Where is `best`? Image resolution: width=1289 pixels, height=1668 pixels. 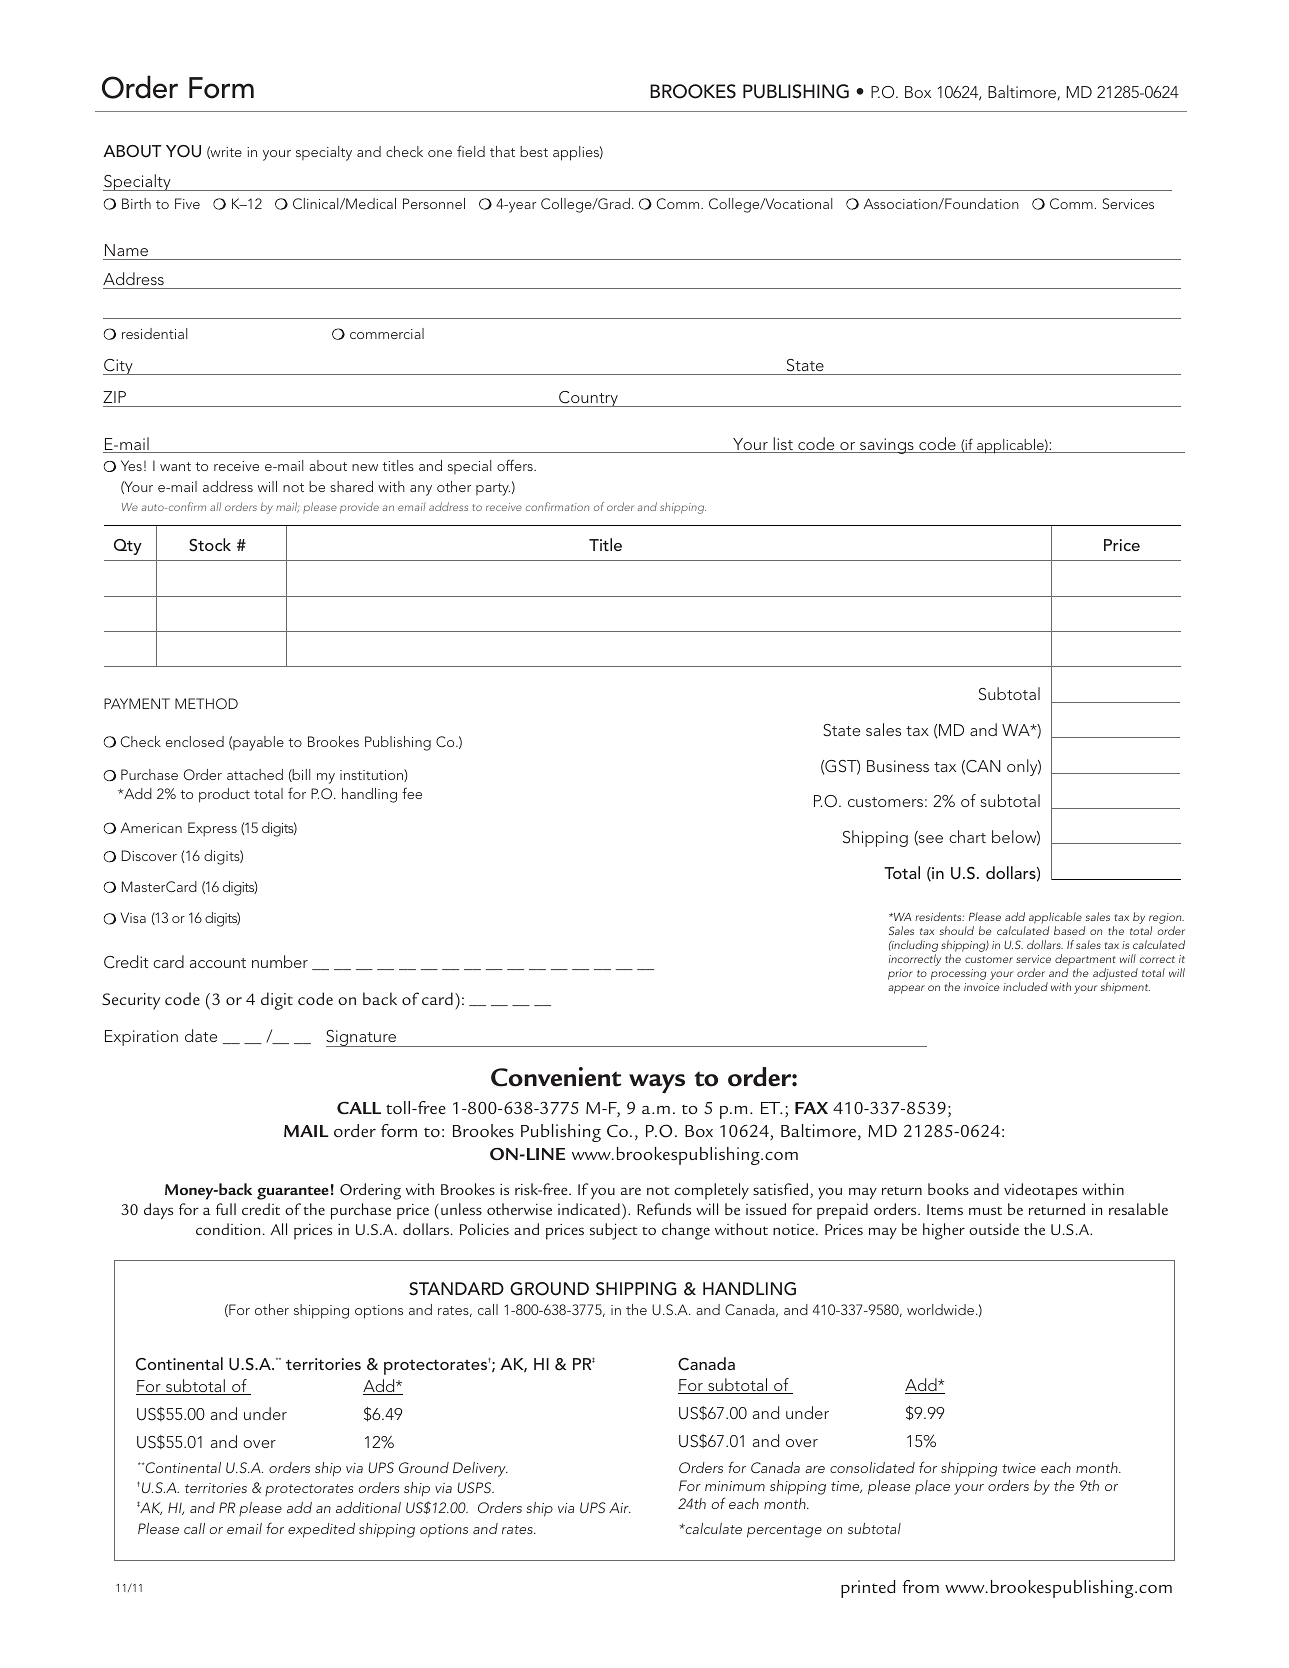
best is located at coordinates (534, 151).
